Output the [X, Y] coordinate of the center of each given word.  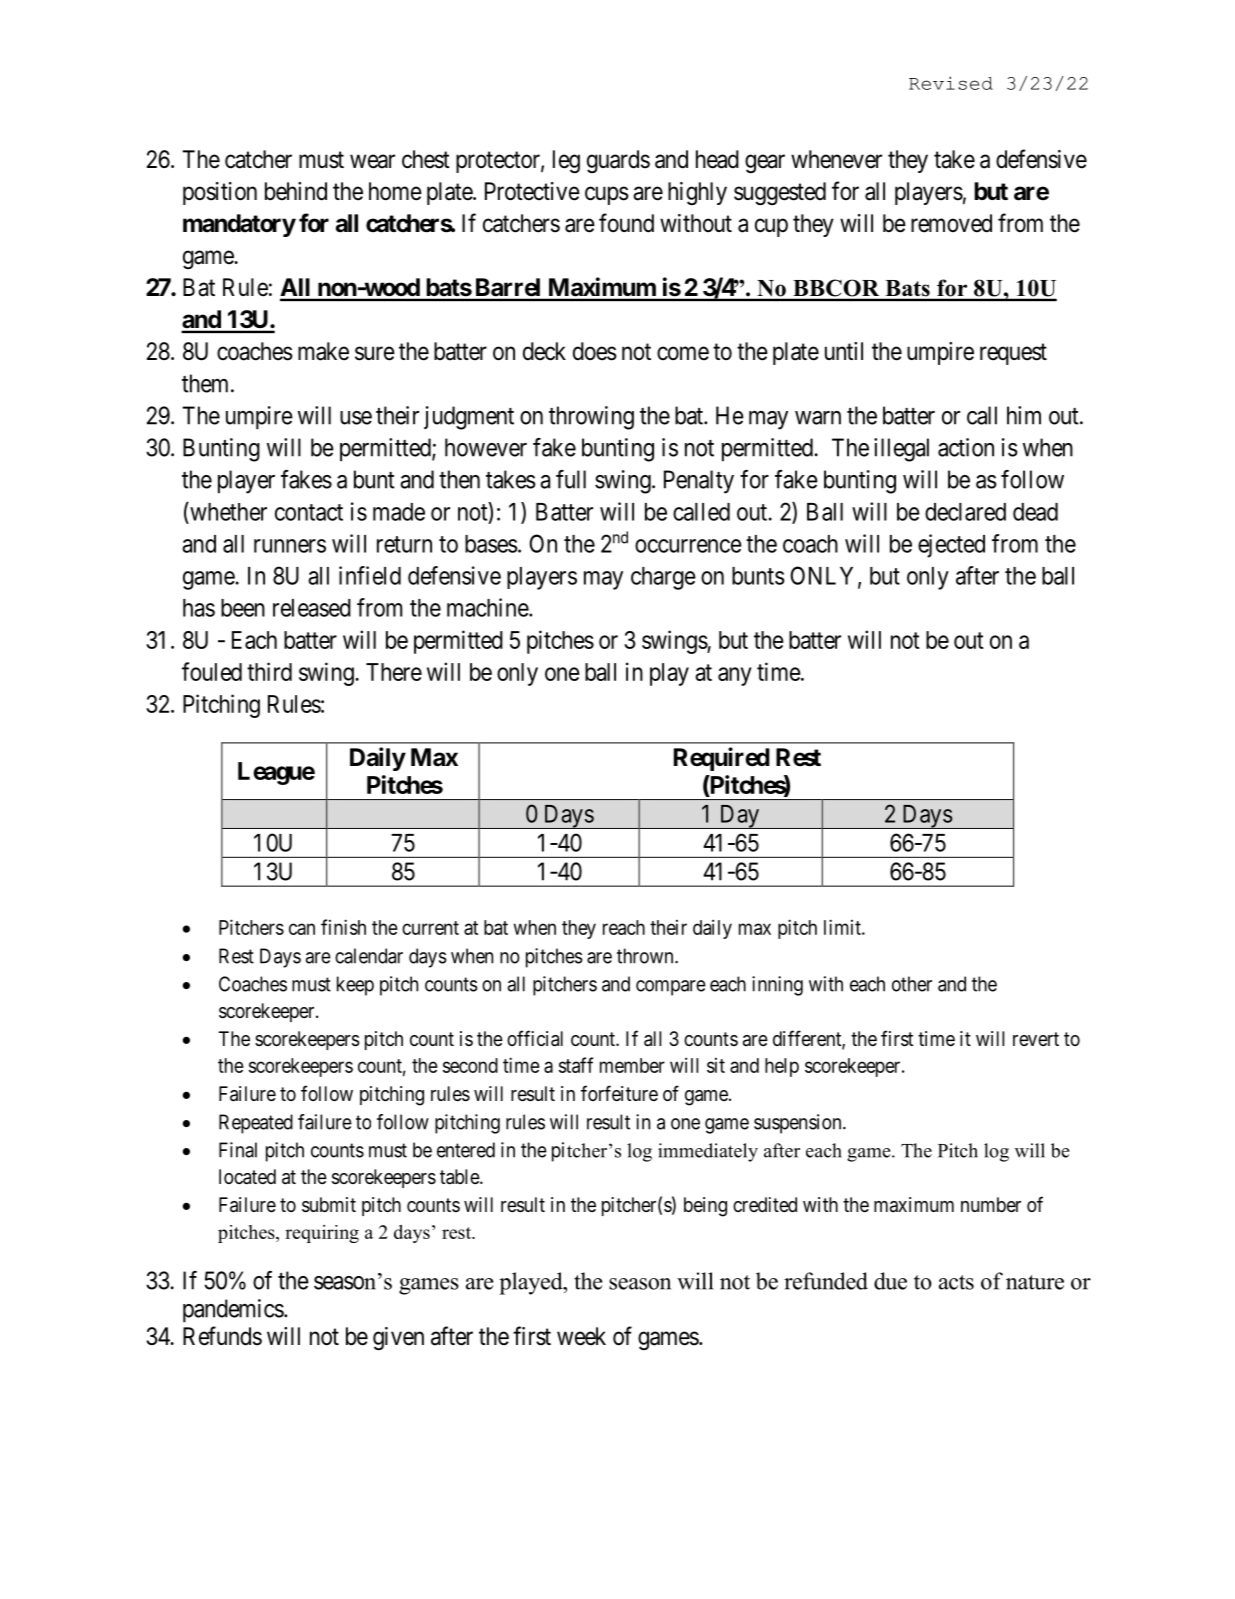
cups [607, 195]
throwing [591, 418]
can [302, 929]
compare [671, 988]
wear [372, 161]
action [966, 447]
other [912, 984]
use [356, 418]
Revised [951, 83]
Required [722, 759]
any [735, 676]
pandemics [233, 1311]
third [269, 671]
